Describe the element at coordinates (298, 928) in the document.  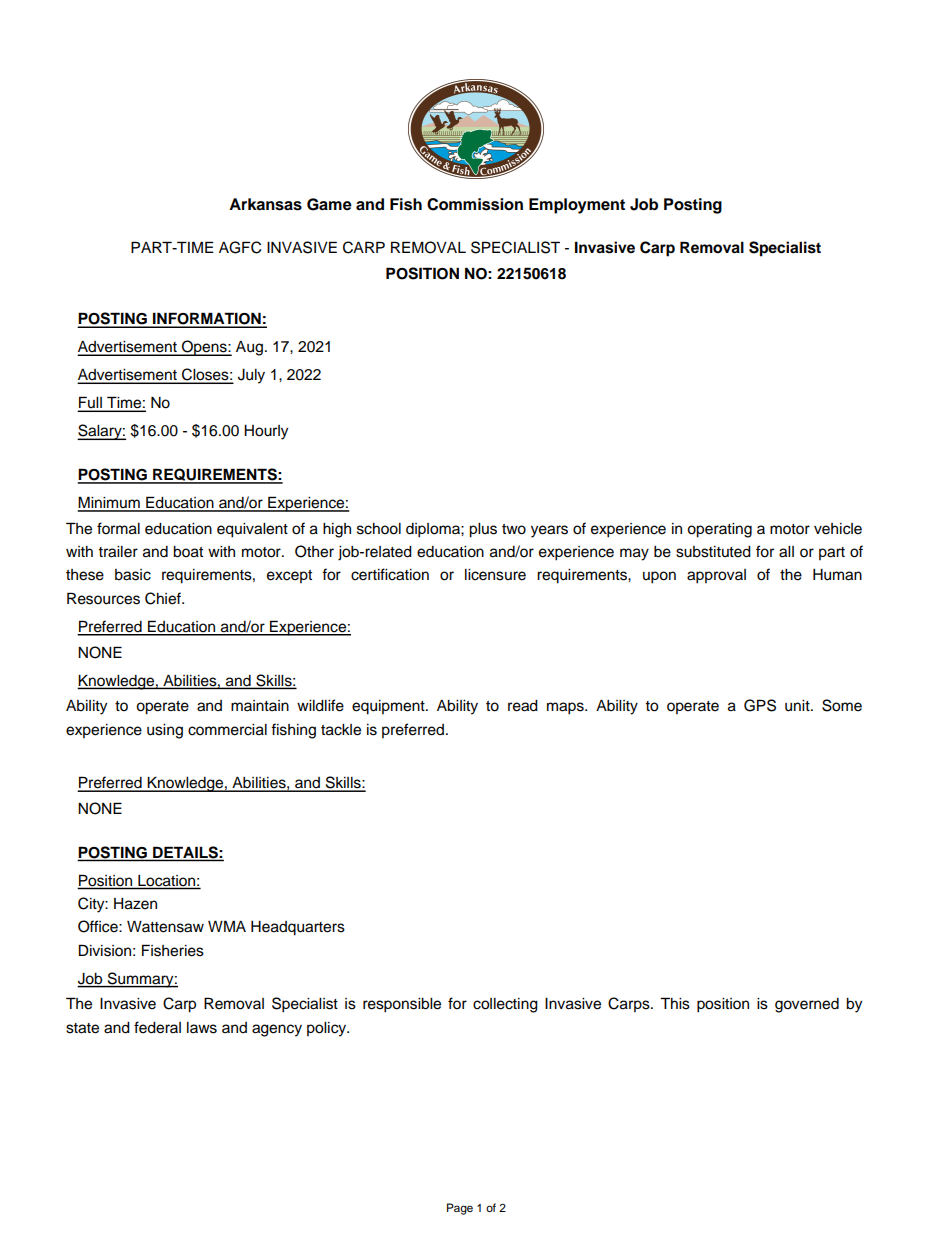
I see `Headquarters` at that location.
